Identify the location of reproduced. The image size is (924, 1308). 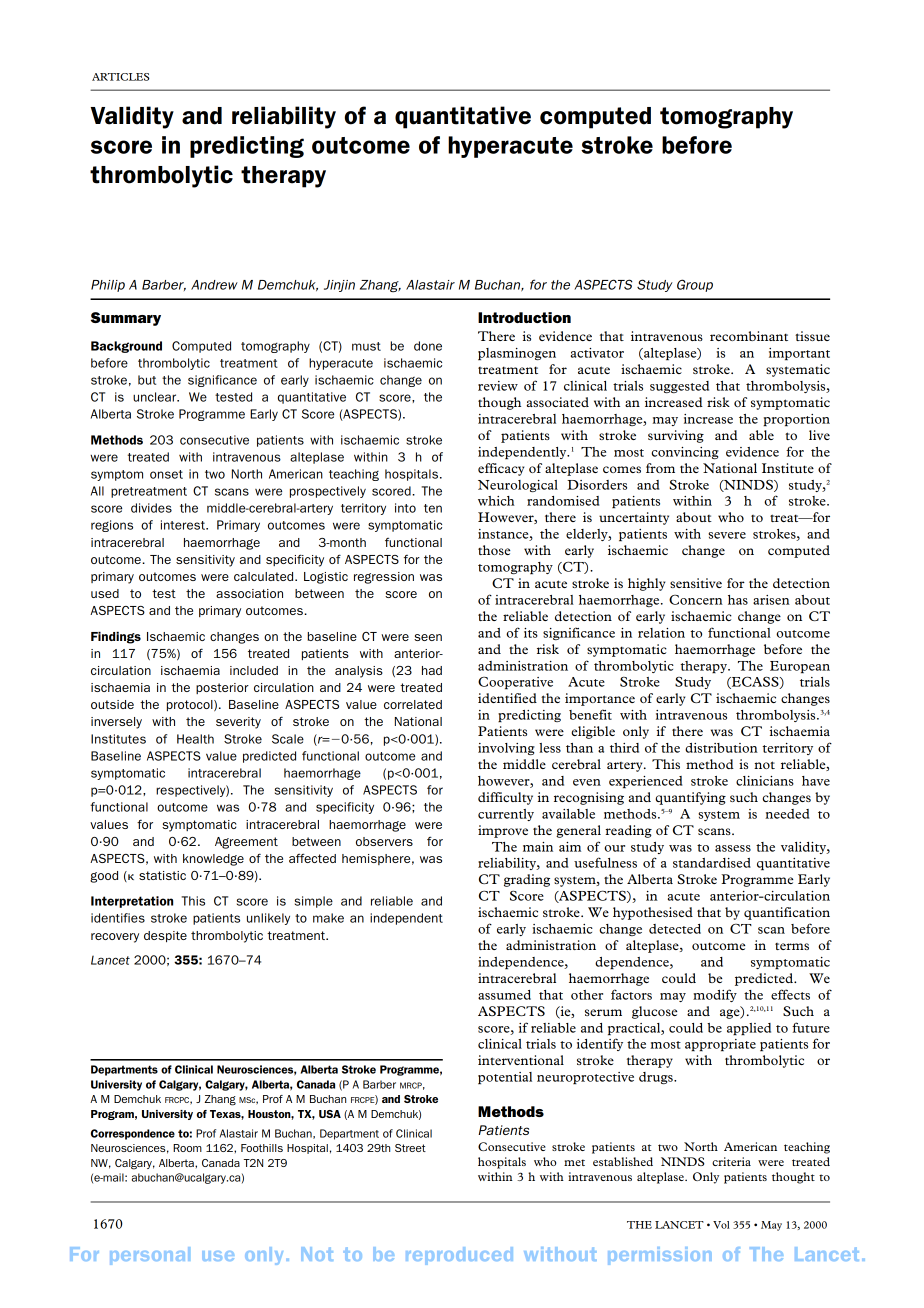
(459, 1256).
